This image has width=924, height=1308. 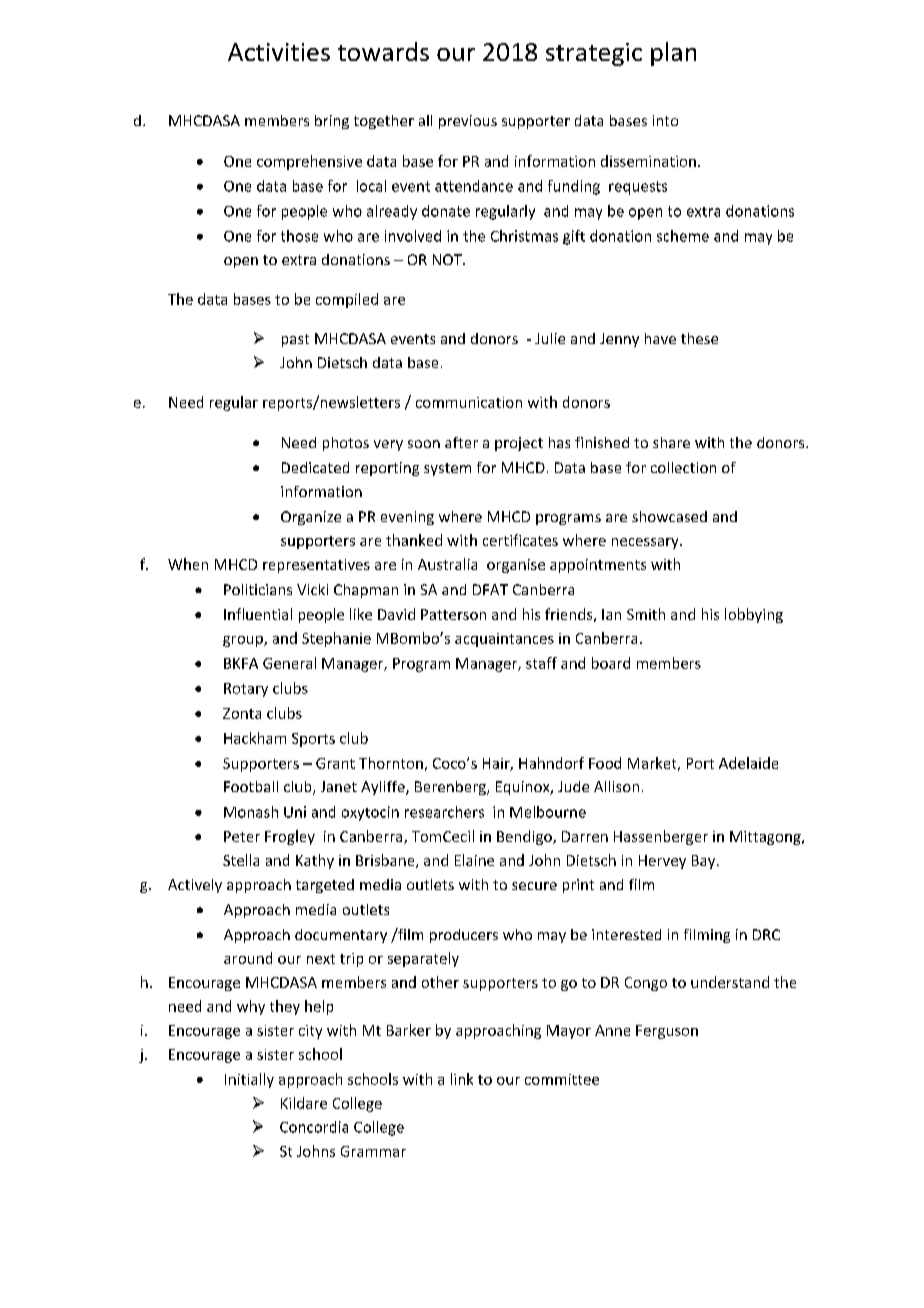 I want to click on previous, so click(x=468, y=122).
